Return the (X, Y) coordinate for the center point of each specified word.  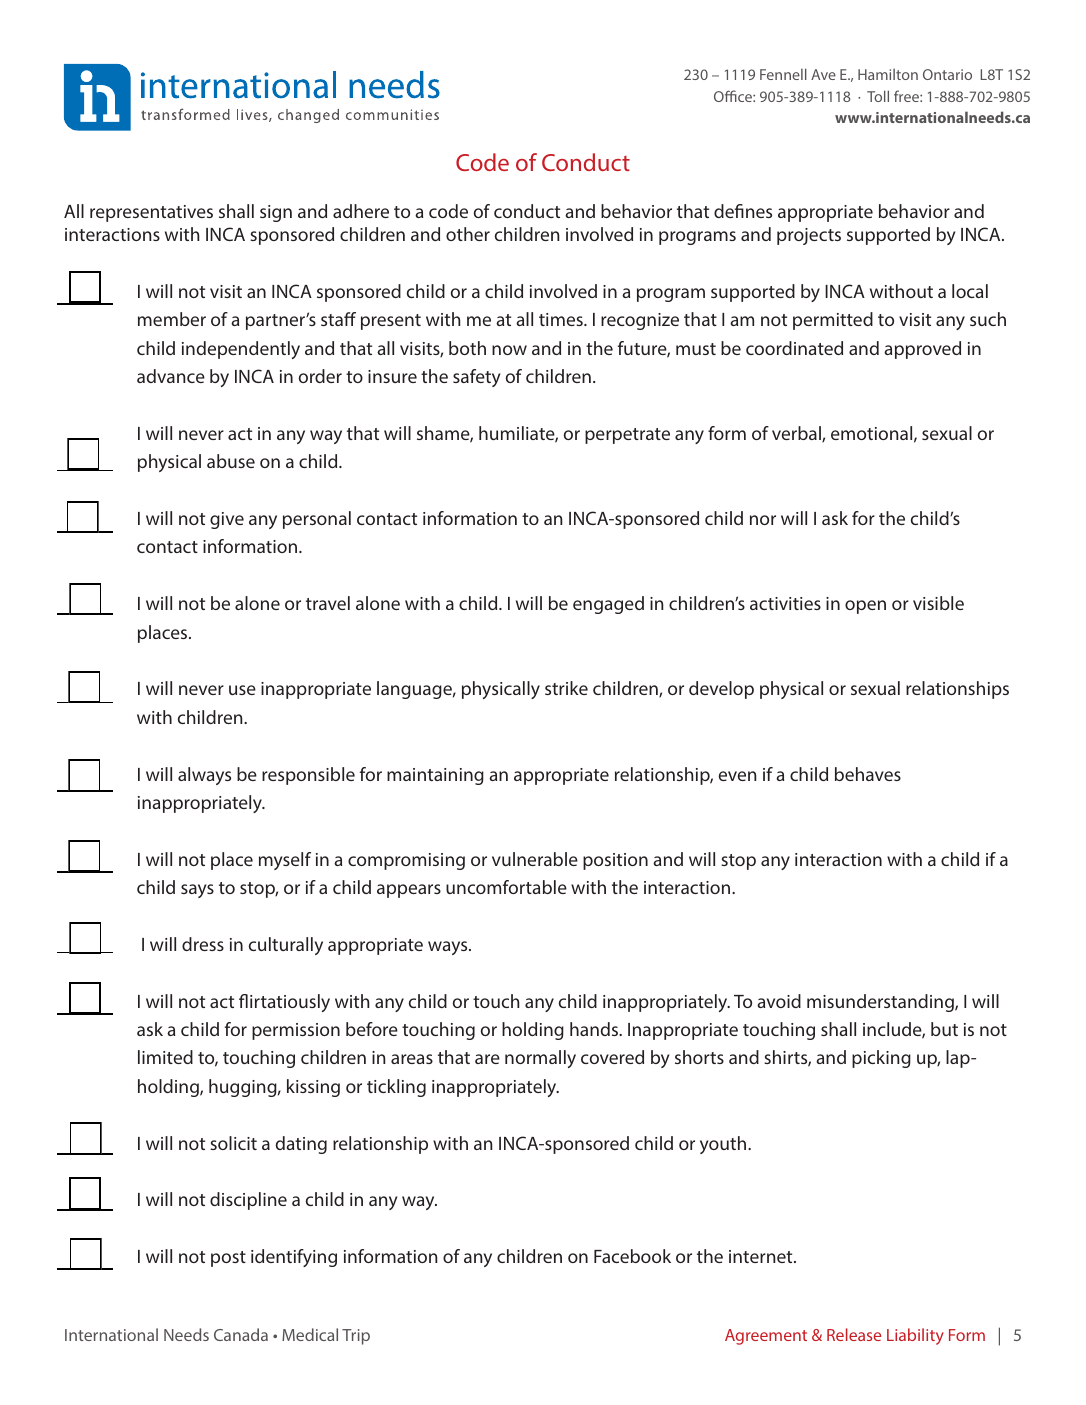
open (865, 607)
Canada (241, 1334)
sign (276, 213)
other (468, 234)
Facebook (632, 1256)
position (615, 861)
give (227, 520)
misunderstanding (881, 1003)
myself (285, 861)
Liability (915, 1336)
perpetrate (627, 436)
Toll (878, 96)
